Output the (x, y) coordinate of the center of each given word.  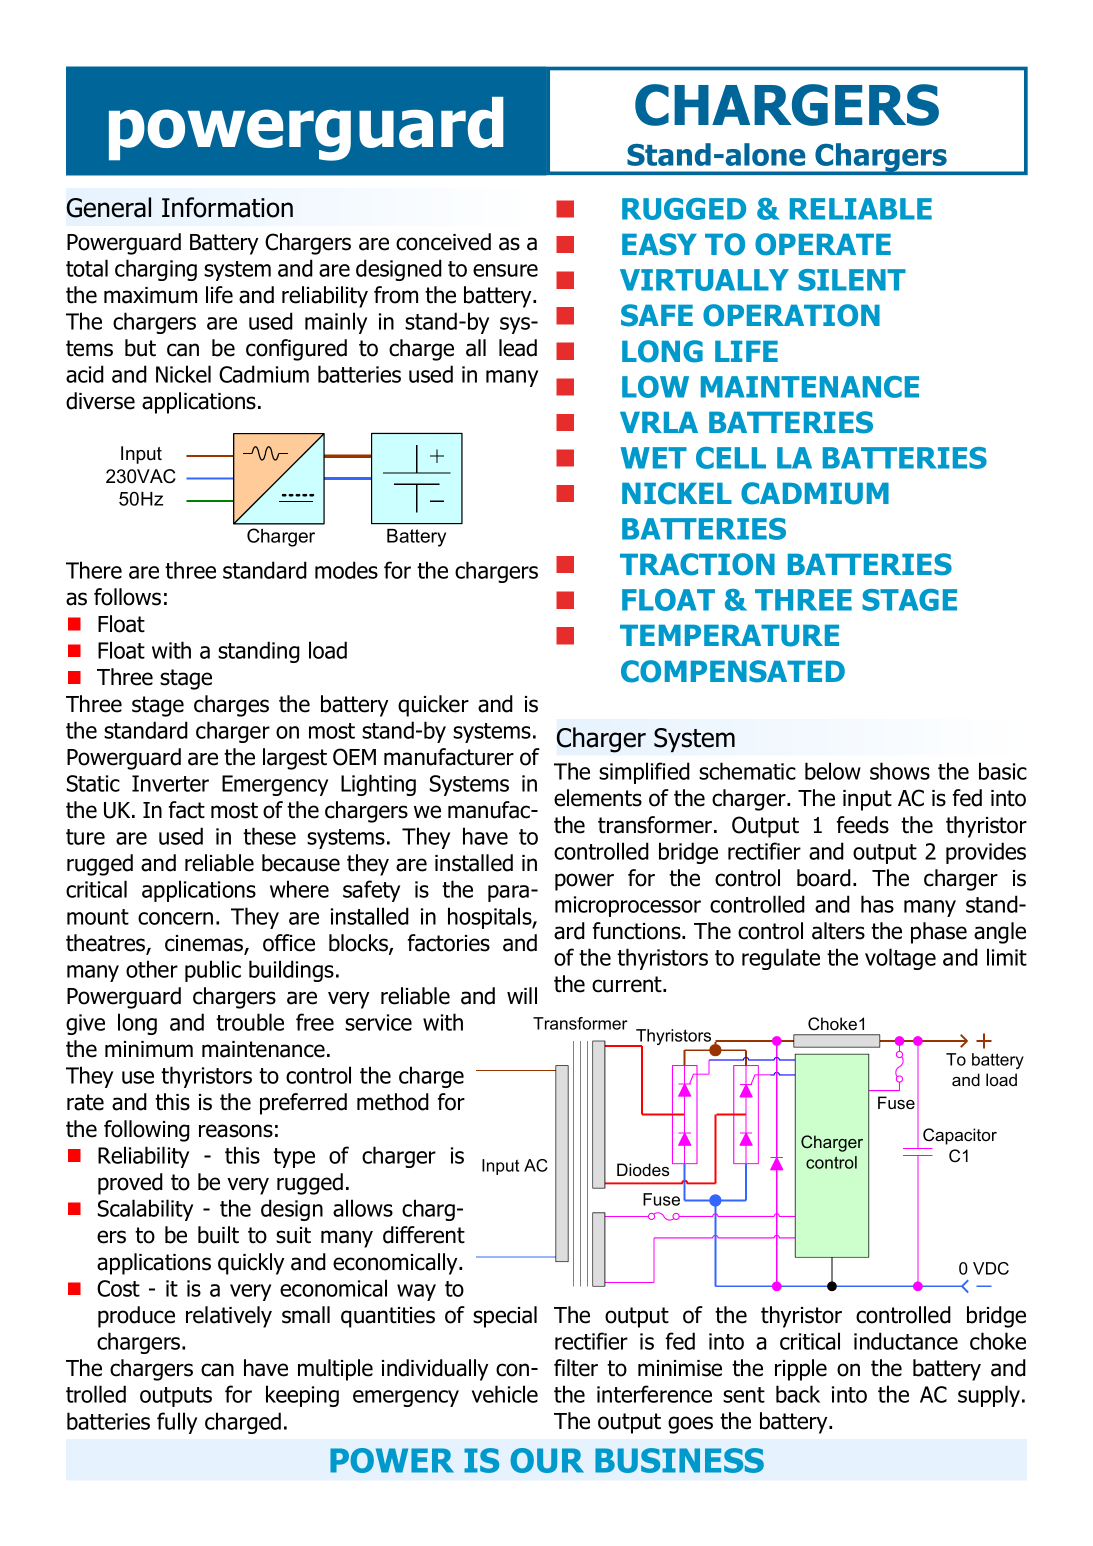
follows (127, 597)
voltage (900, 959)
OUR (547, 1460)
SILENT (852, 280)
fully (177, 1423)
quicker (433, 706)
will (522, 995)
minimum (149, 1049)
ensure (505, 270)
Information (227, 207)
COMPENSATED (733, 671)
